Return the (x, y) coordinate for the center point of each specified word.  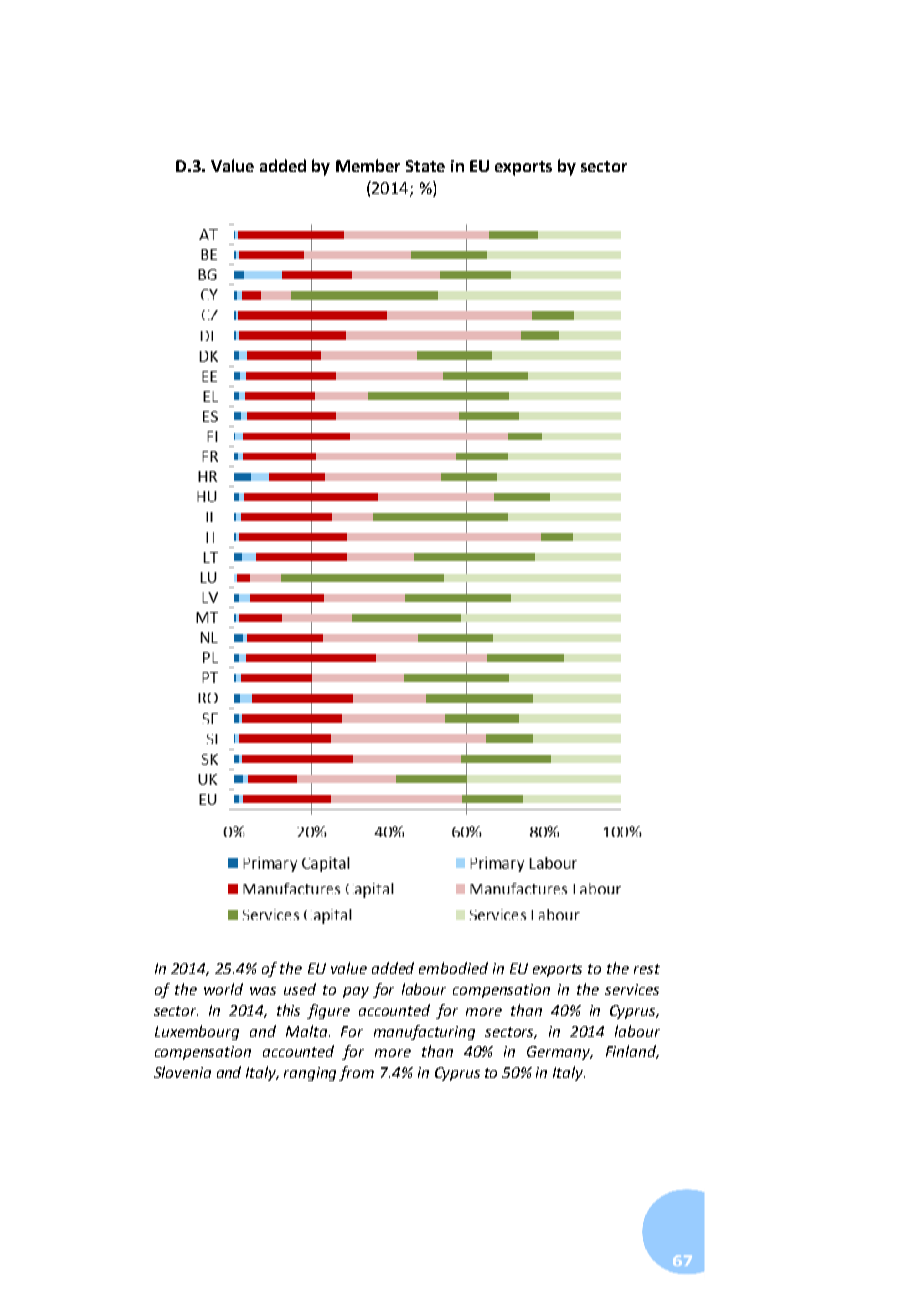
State (425, 166)
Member (368, 165)
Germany (560, 1053)
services (632, 989)
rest (647, 969)
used (300, 989)
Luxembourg (197, 1032)
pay (356, 992)
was (263, 991)
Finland (632, 1052)
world (223, 989)
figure (328, 1011)
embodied (453, 968)
